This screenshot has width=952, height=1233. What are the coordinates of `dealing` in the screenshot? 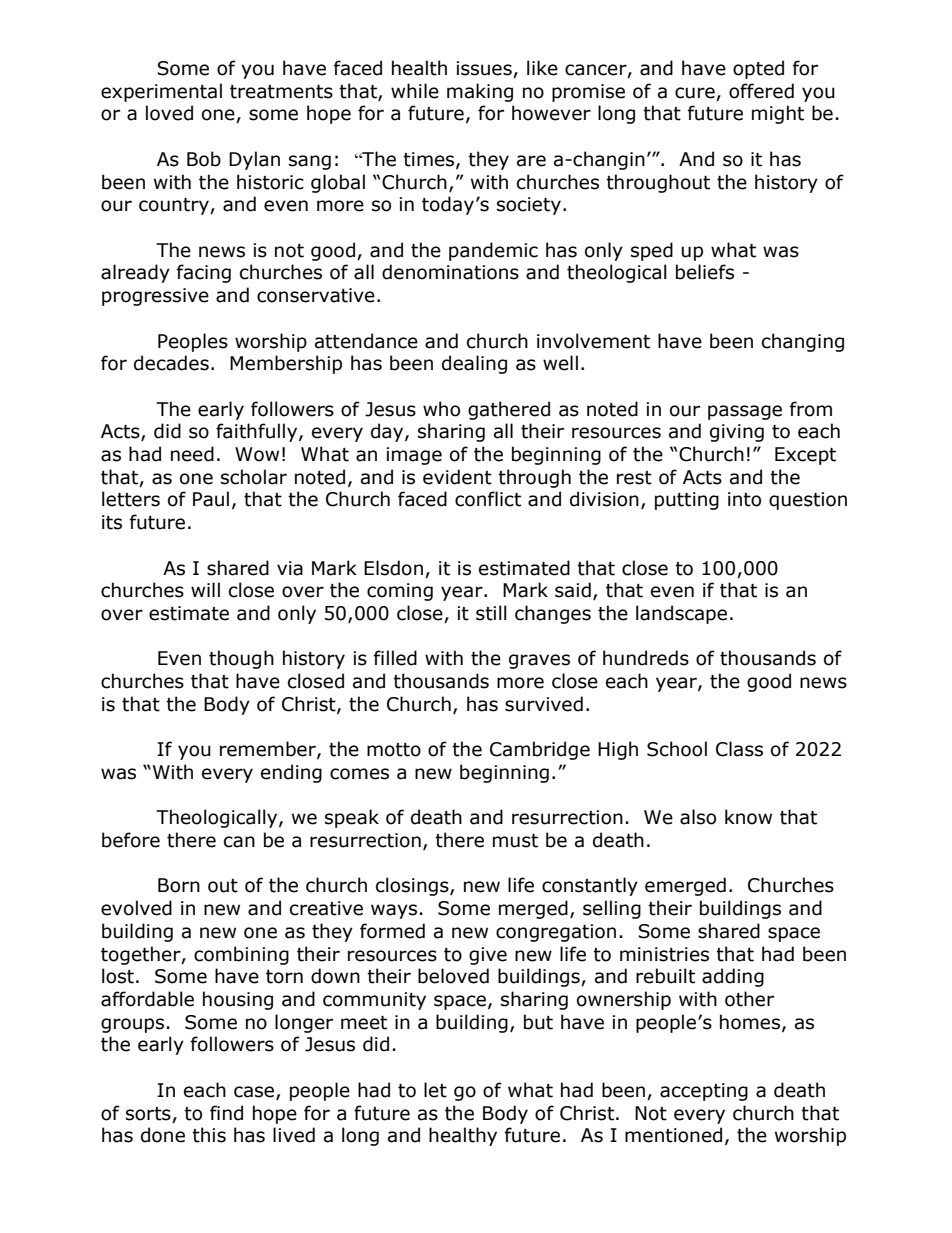 It's located at (474, 364).
